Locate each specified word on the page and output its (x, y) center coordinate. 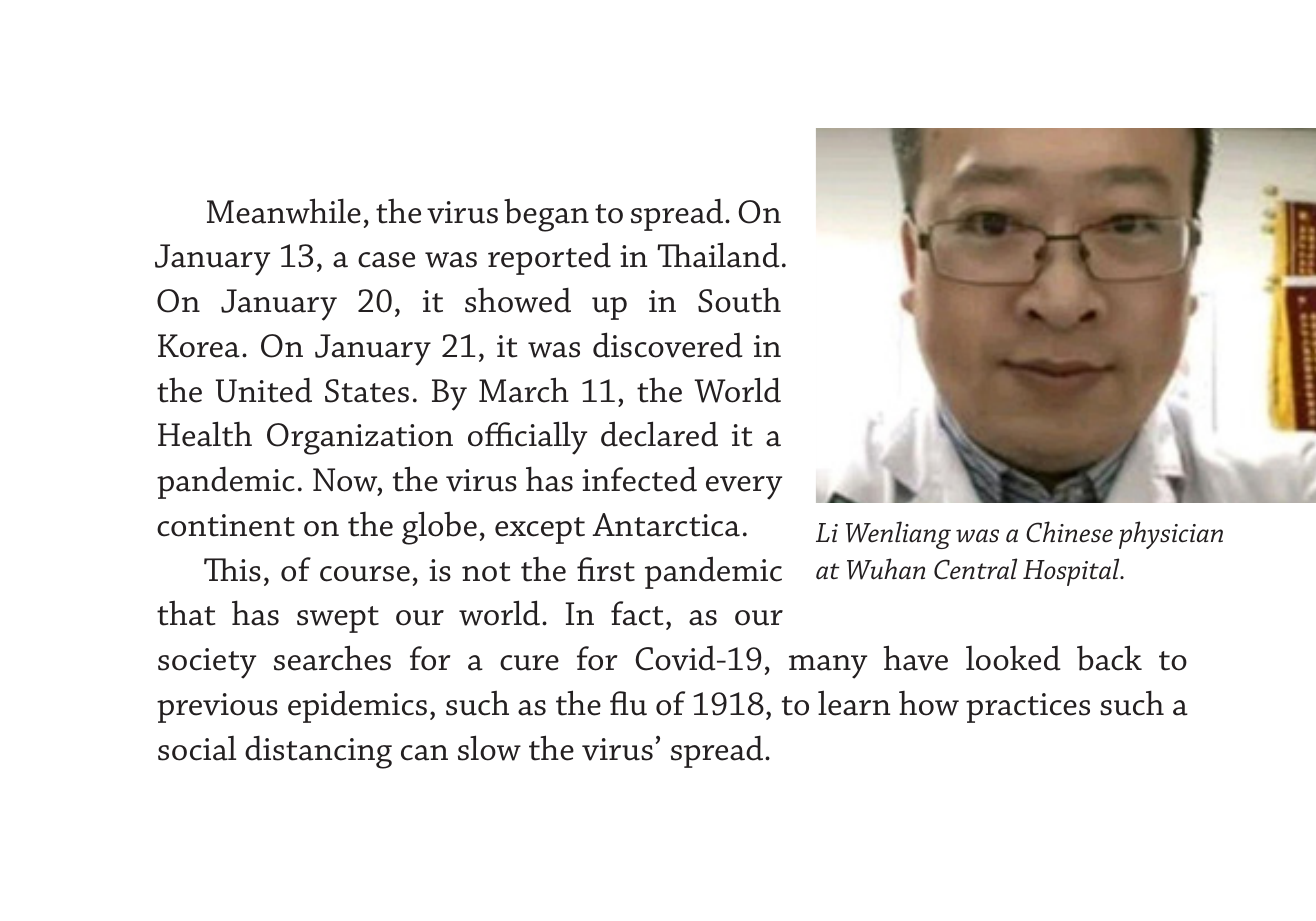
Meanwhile (284, 211)
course (365, 574)
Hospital (1072, 572)
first (606, 569)
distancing (318, 752)
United (264, 390)
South (739, 300)
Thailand (718, 255)
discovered (668, 345)
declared (659, 434)
